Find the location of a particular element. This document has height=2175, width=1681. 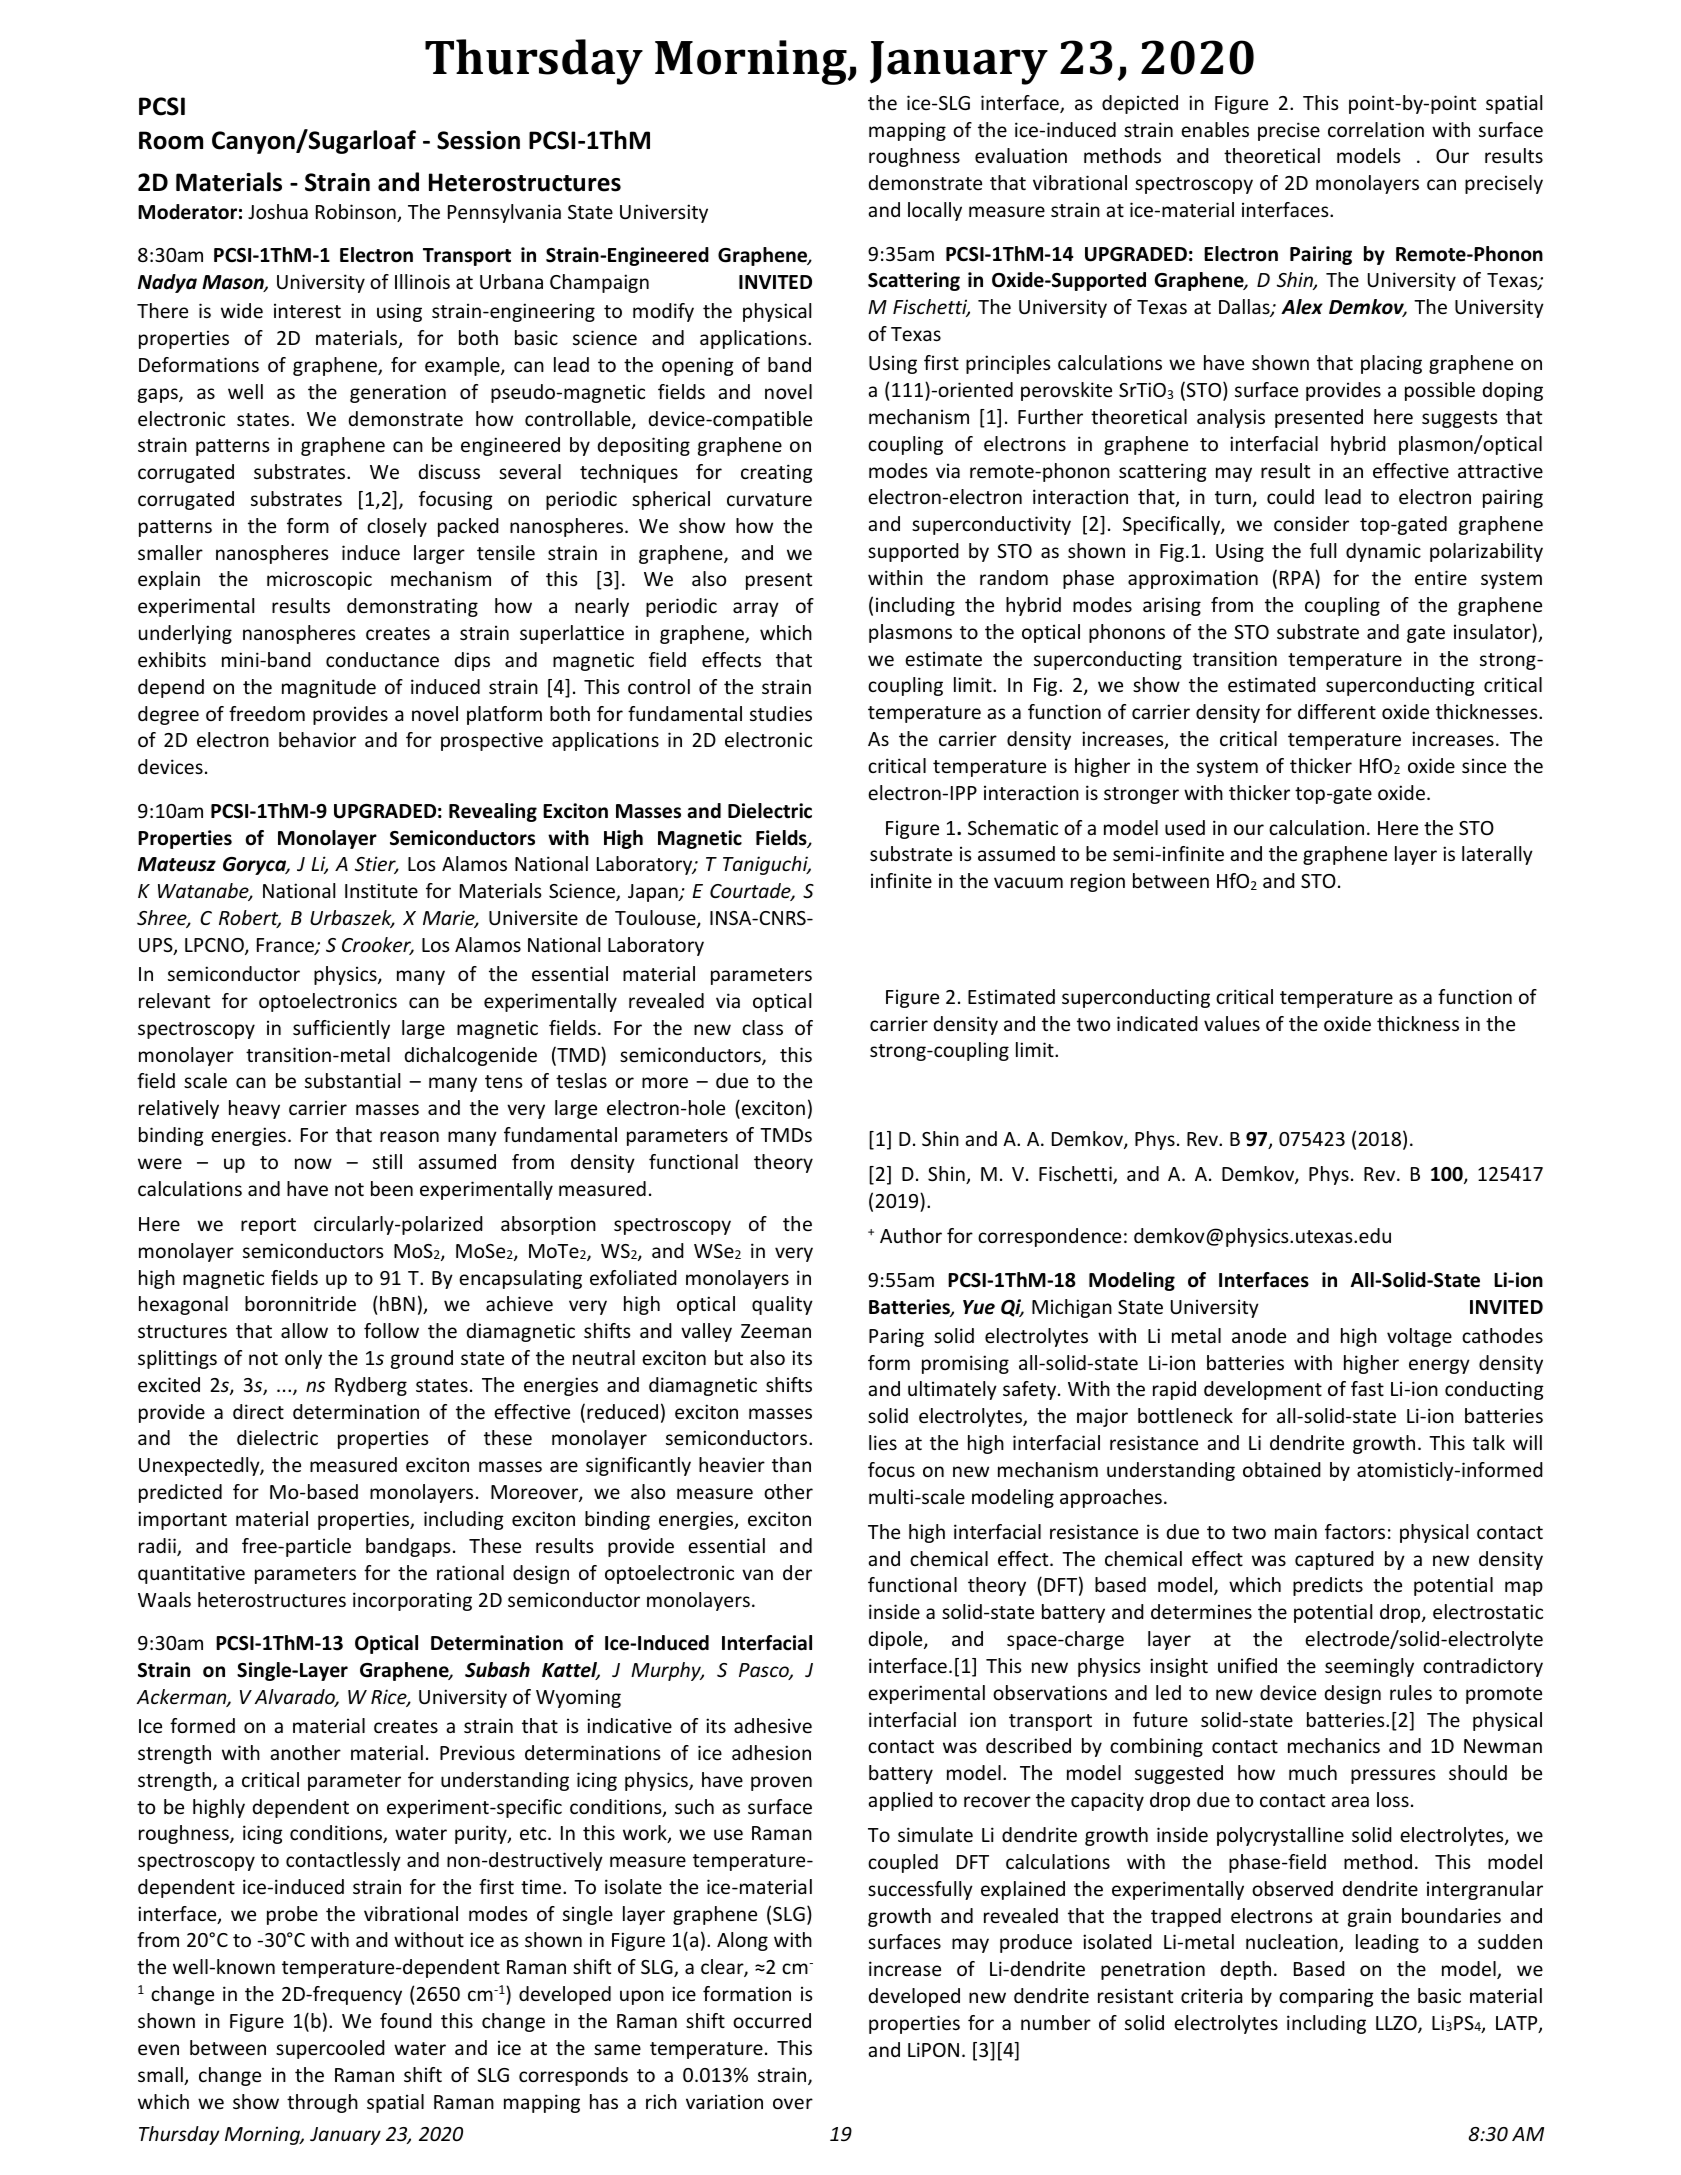

Robinson is located at coordinates (357, 213).
